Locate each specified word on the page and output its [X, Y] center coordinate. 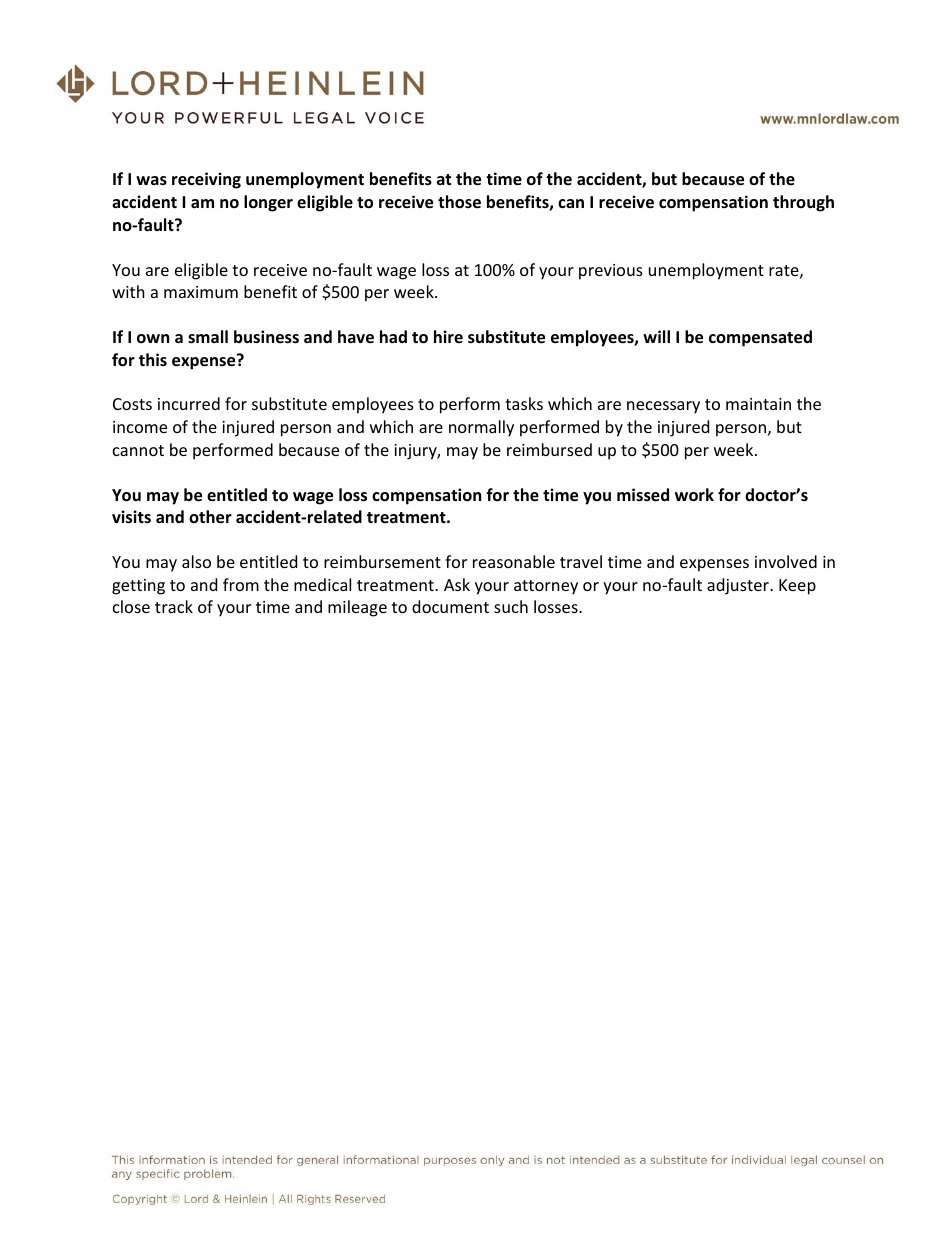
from [241, 584]
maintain [758, 404]
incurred [189, 403]
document [450, 606]
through [803, 203]
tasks [524, 403]
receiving [206, 180]
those [459, 202]
